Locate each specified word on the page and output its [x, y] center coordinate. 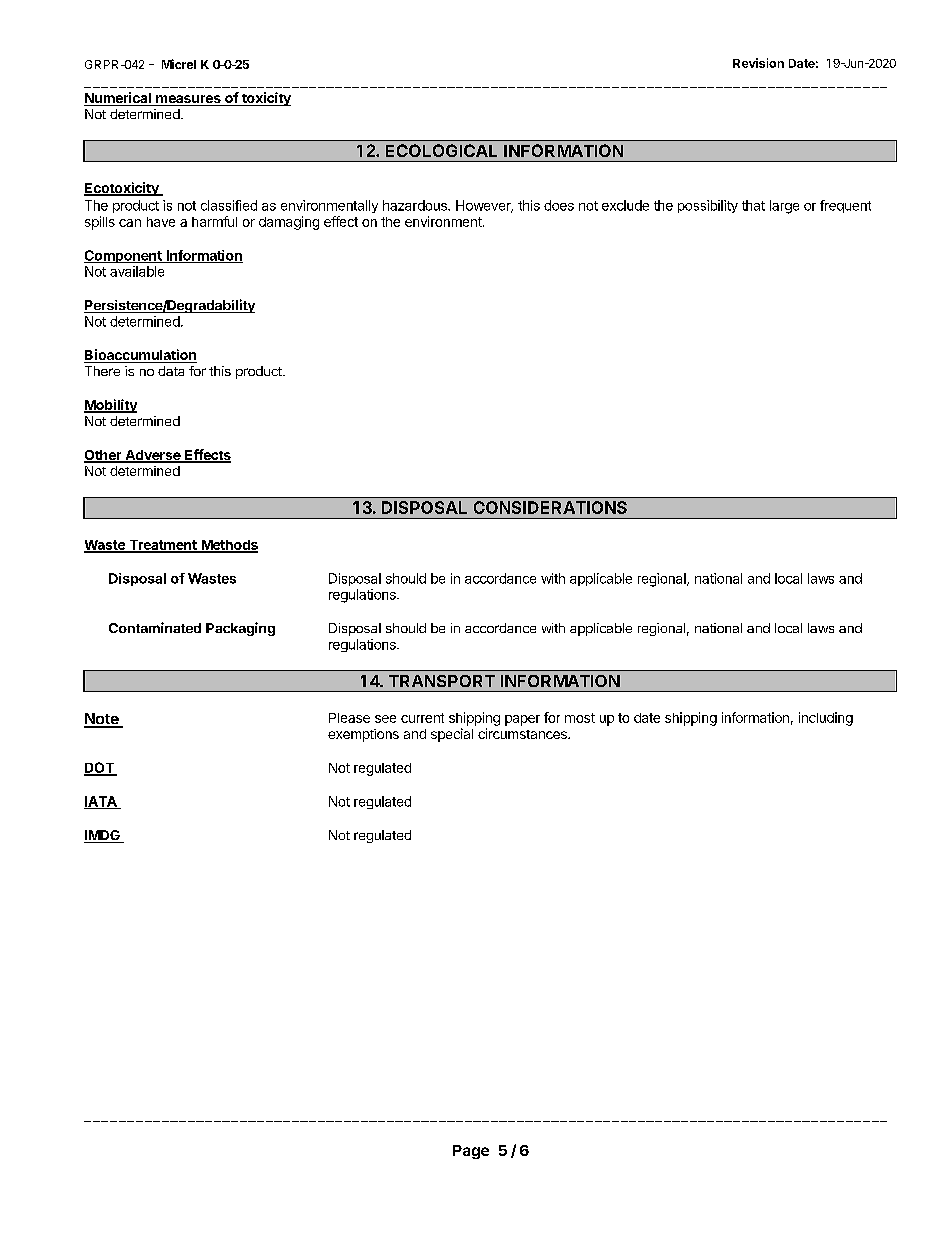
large [784, 207]
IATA [101, 802]
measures [188, 100]
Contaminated [155, 627]
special [452, 735]
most [580, 718]
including [826, 719]
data [171, 371]
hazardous [416, 205]
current [422, 718]
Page [471, 1152]
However [484, 206]
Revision [758, 63]
